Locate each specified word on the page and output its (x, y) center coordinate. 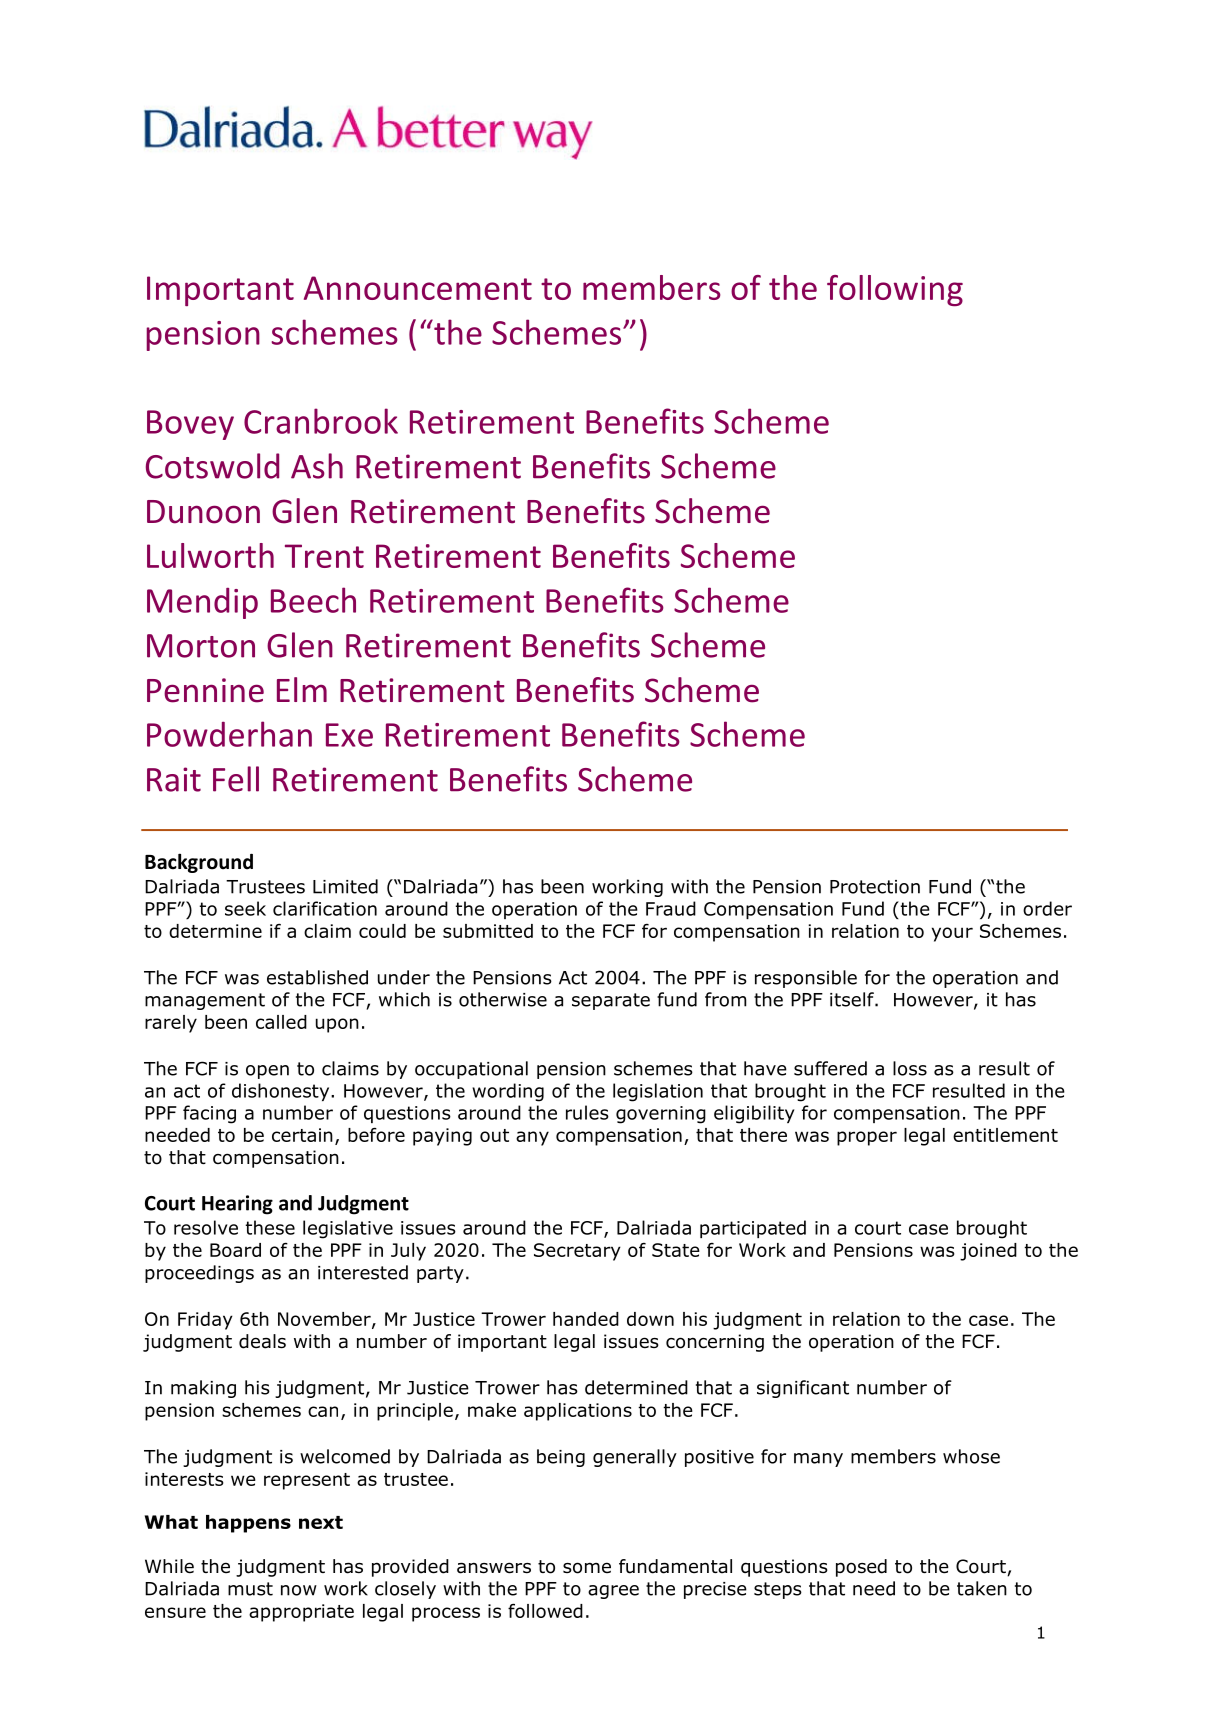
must (250, 1589)
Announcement (418, 288)
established (317, 977)
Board (235, 1250)
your (952, 934)
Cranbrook (321, 421)
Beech (313, 600)
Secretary (577, 1252)
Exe (349, 735)
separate (611, 1001)
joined (988, 1252)
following (895, 290)
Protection (875, 887)
